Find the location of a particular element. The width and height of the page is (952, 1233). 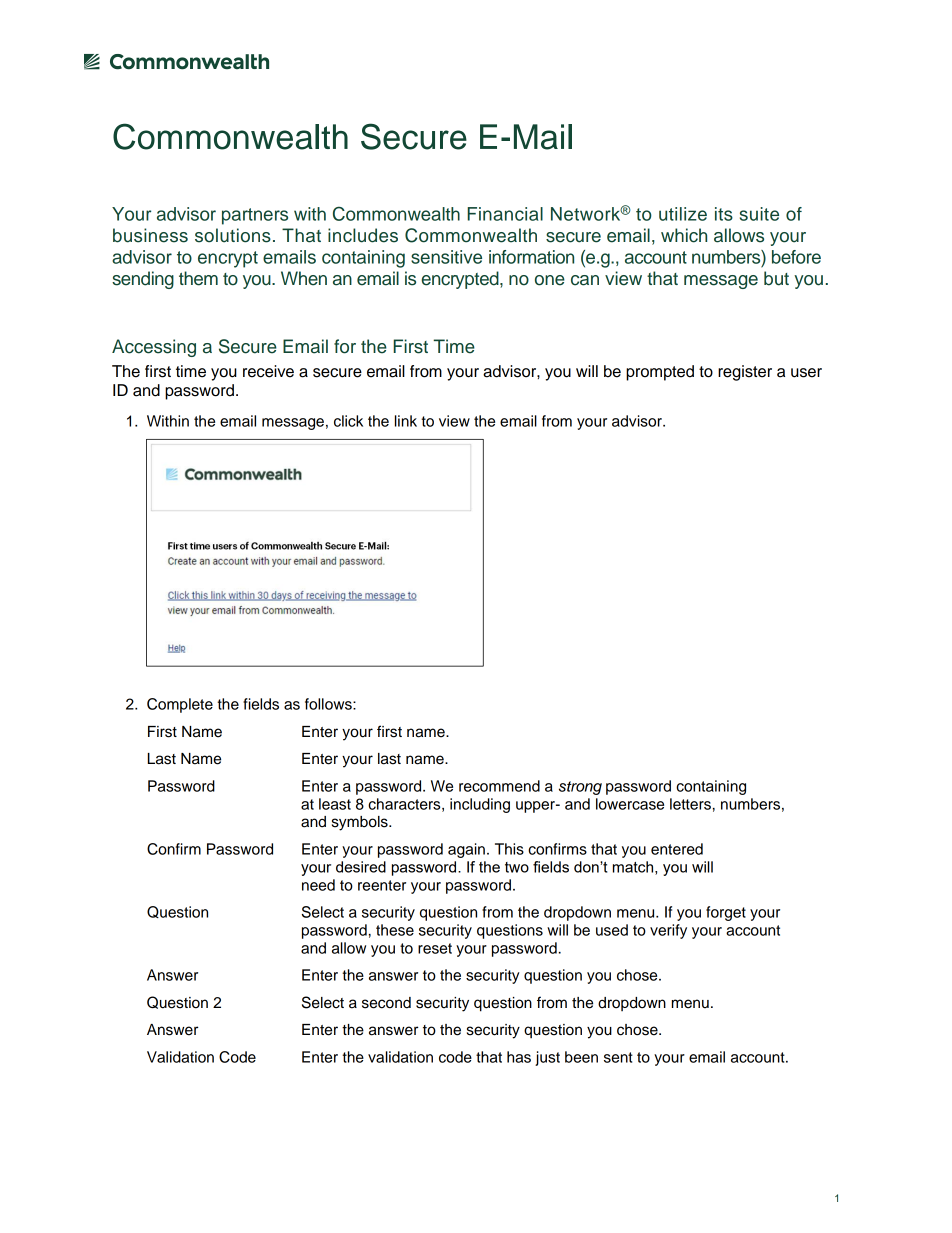

second is located at coordinates (386, 1003).
